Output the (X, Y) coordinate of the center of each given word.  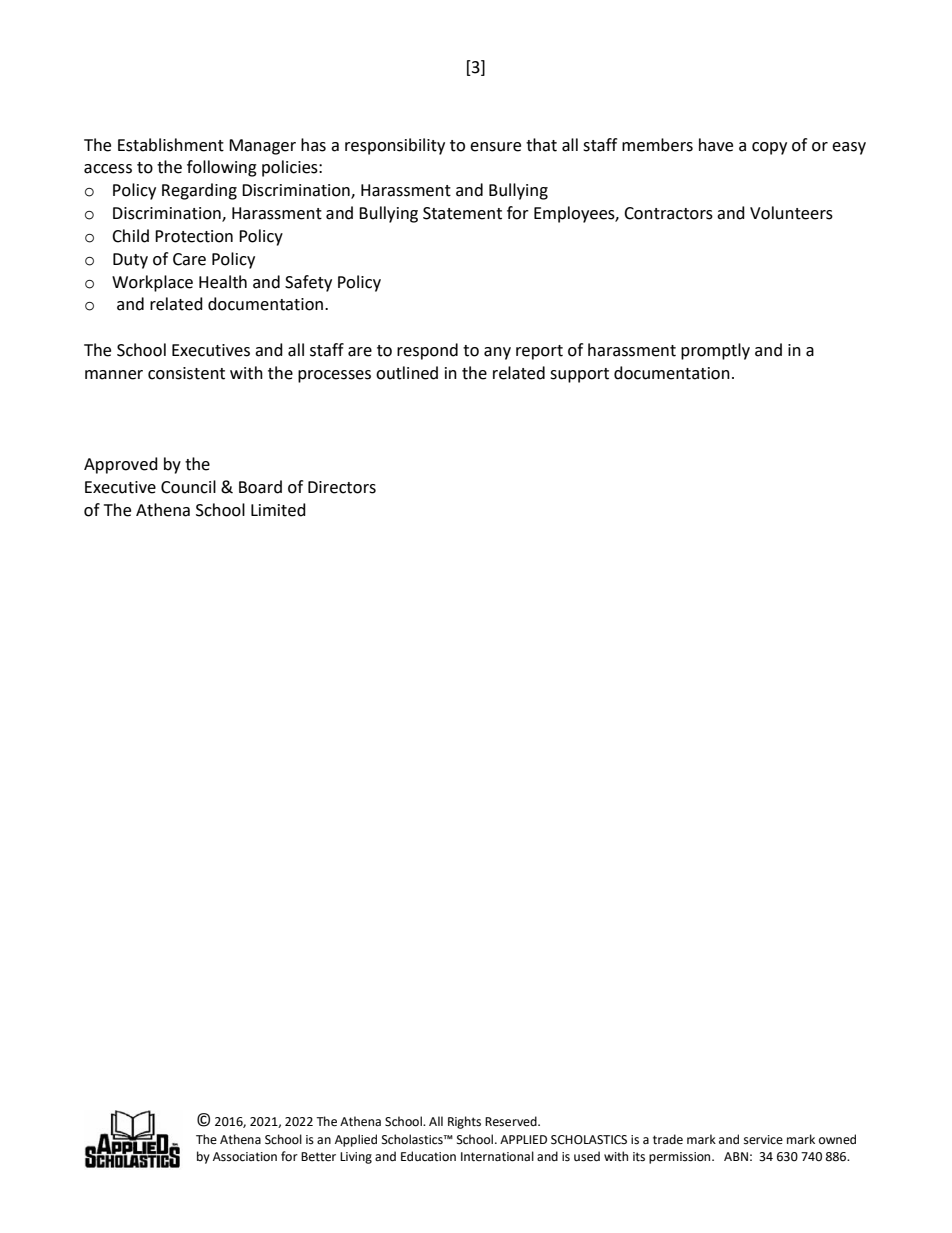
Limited (278, 510)
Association (245, 1157)
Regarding (199, 191)
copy (769, 148)
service (763, 1140)
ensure (495, 147)
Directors (342, 487)
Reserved (512, 1121)
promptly (715, 351)
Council (188, 487)
